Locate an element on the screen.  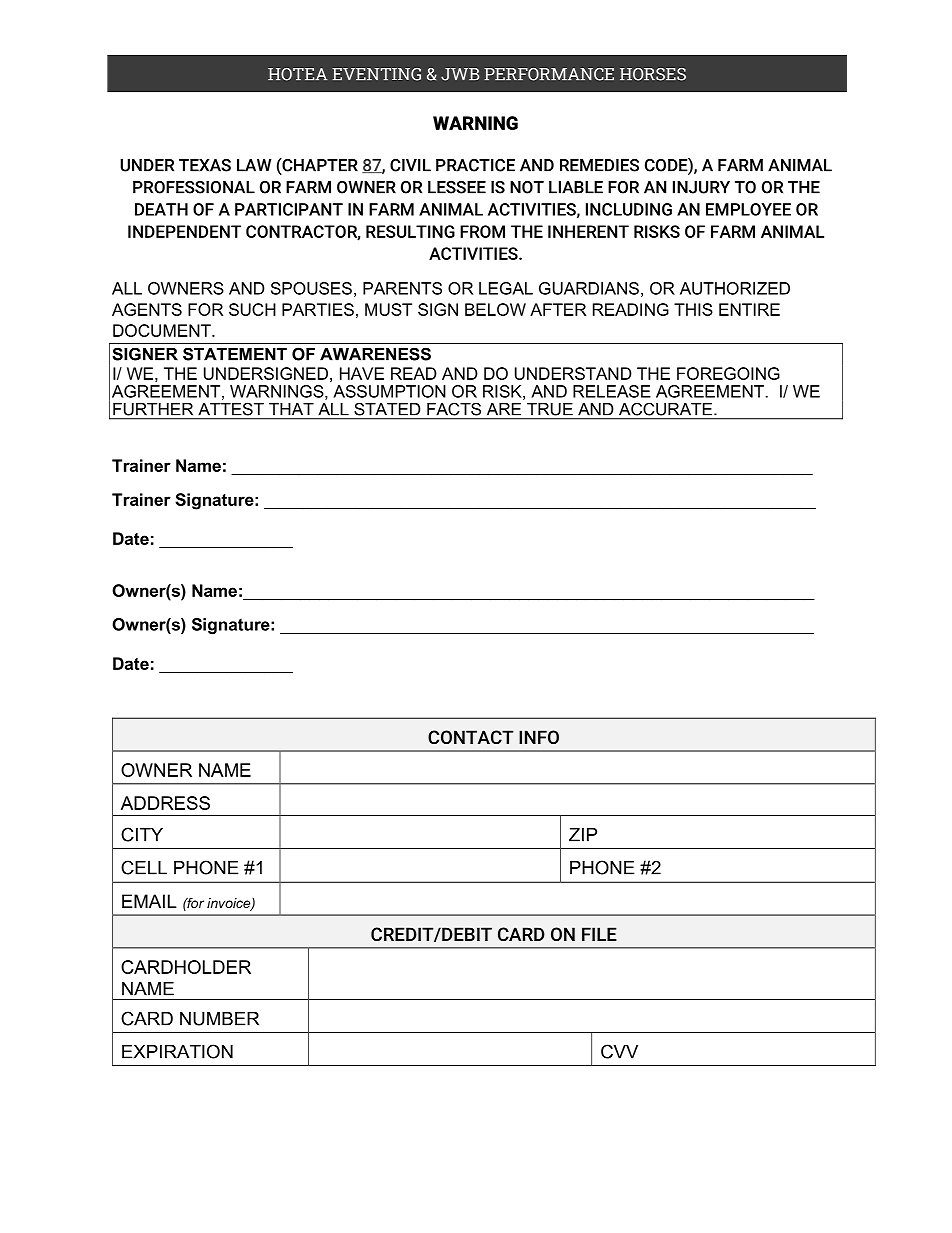
FURTHER is located at coordinates (153, 409).
